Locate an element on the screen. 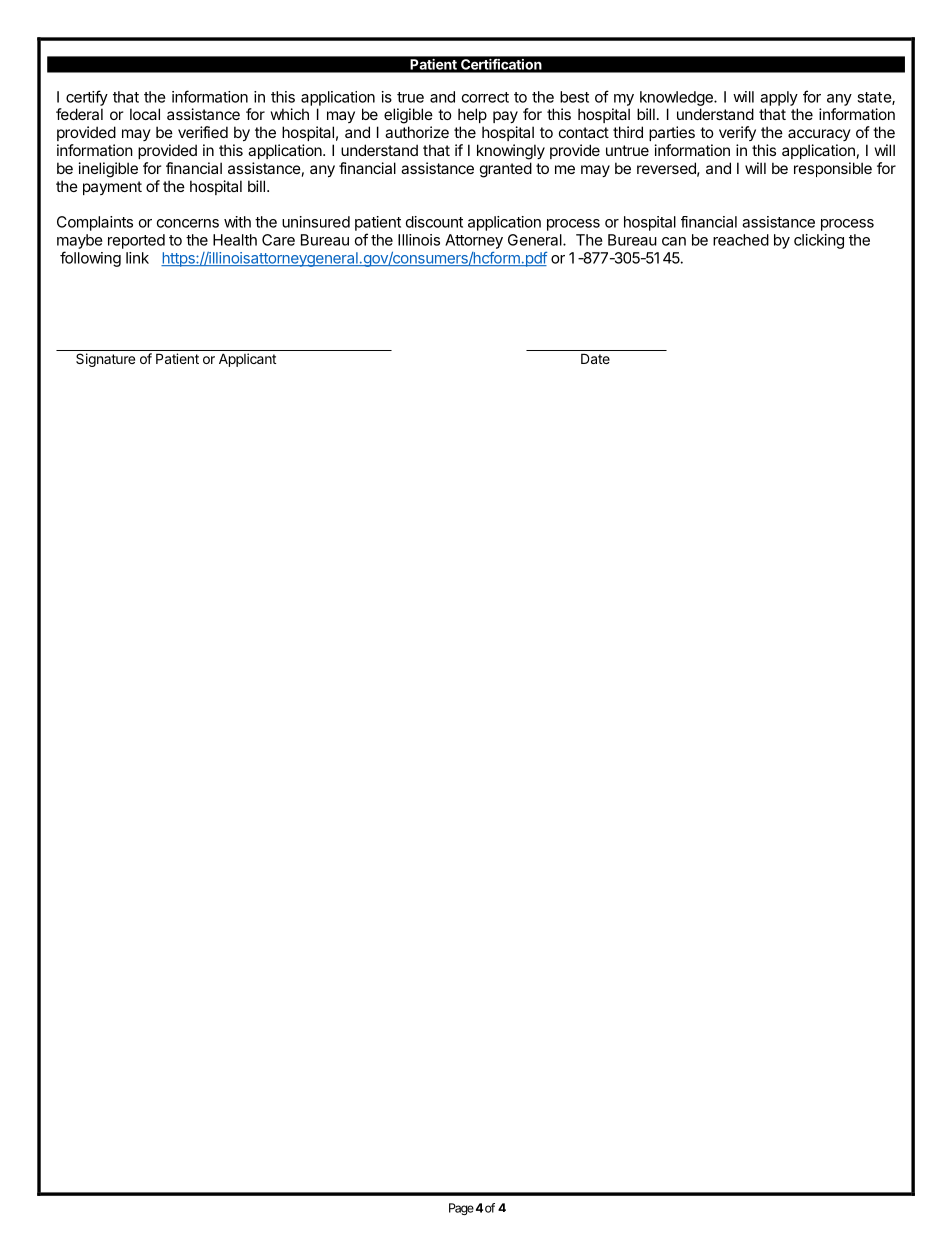 The width and height of the screenshot is (952, 1233). discount is located at coordinates (434, 222).
